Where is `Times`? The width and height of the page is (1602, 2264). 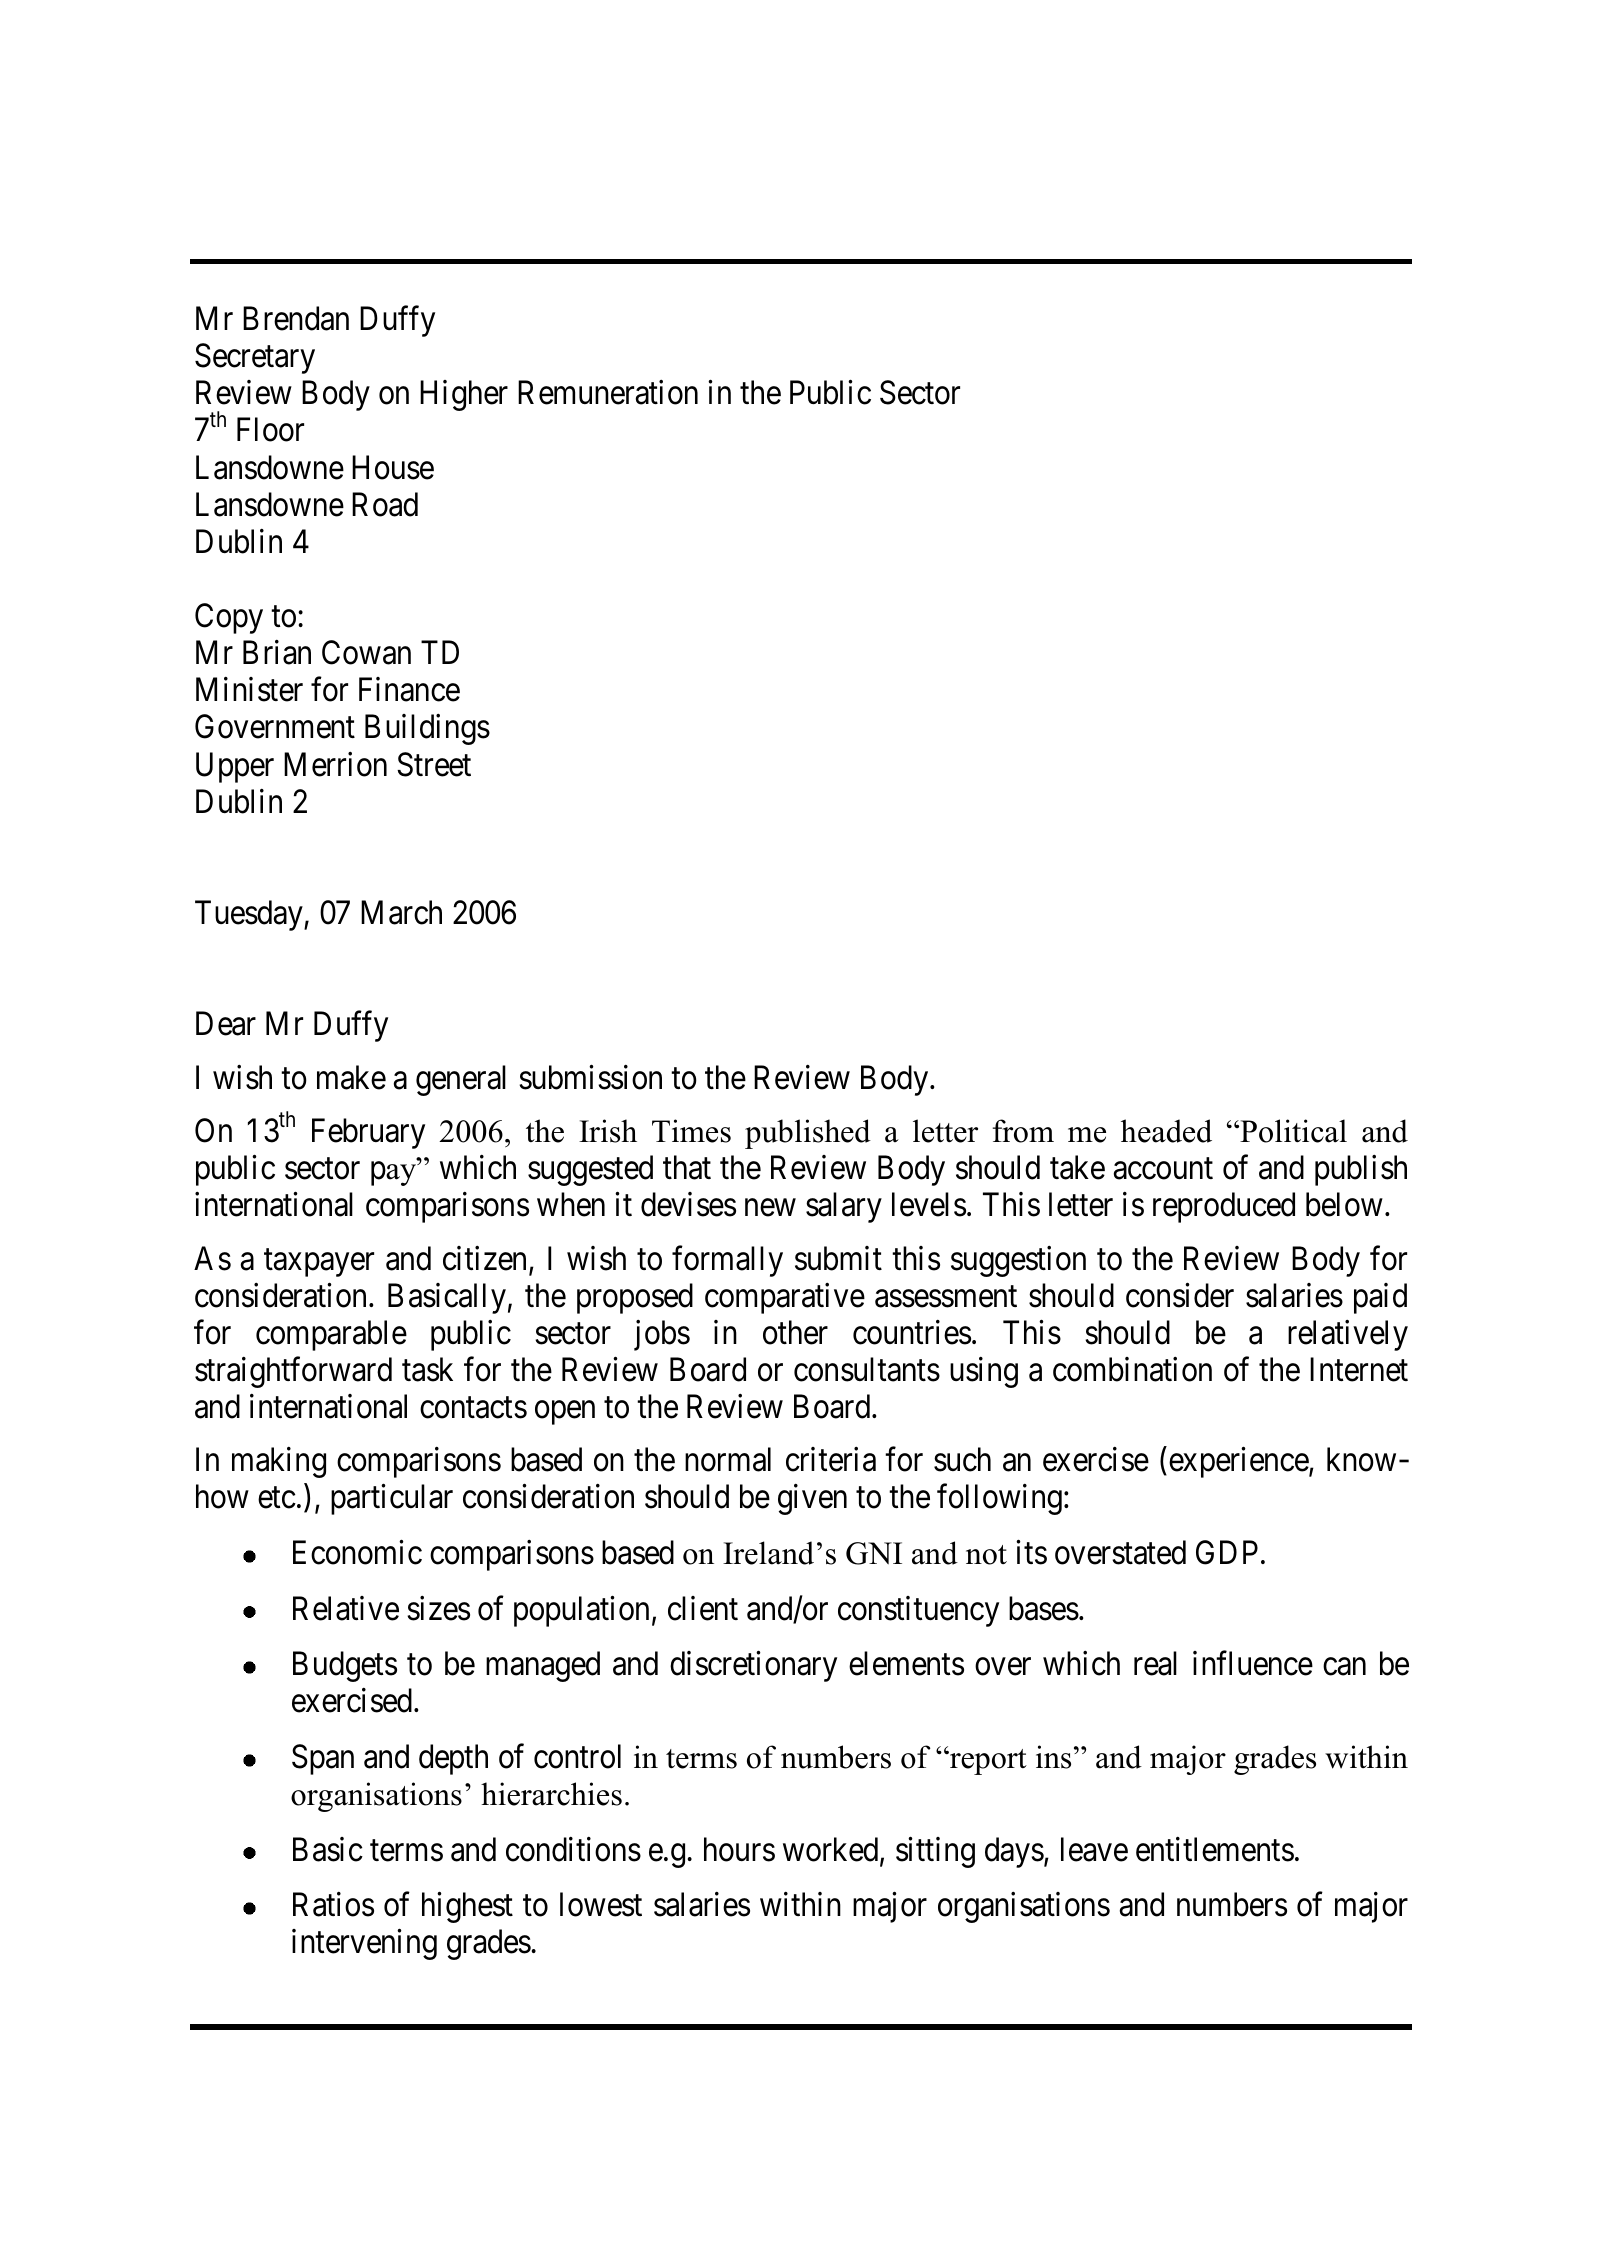 Times is located at coordinates (691, 1131).
